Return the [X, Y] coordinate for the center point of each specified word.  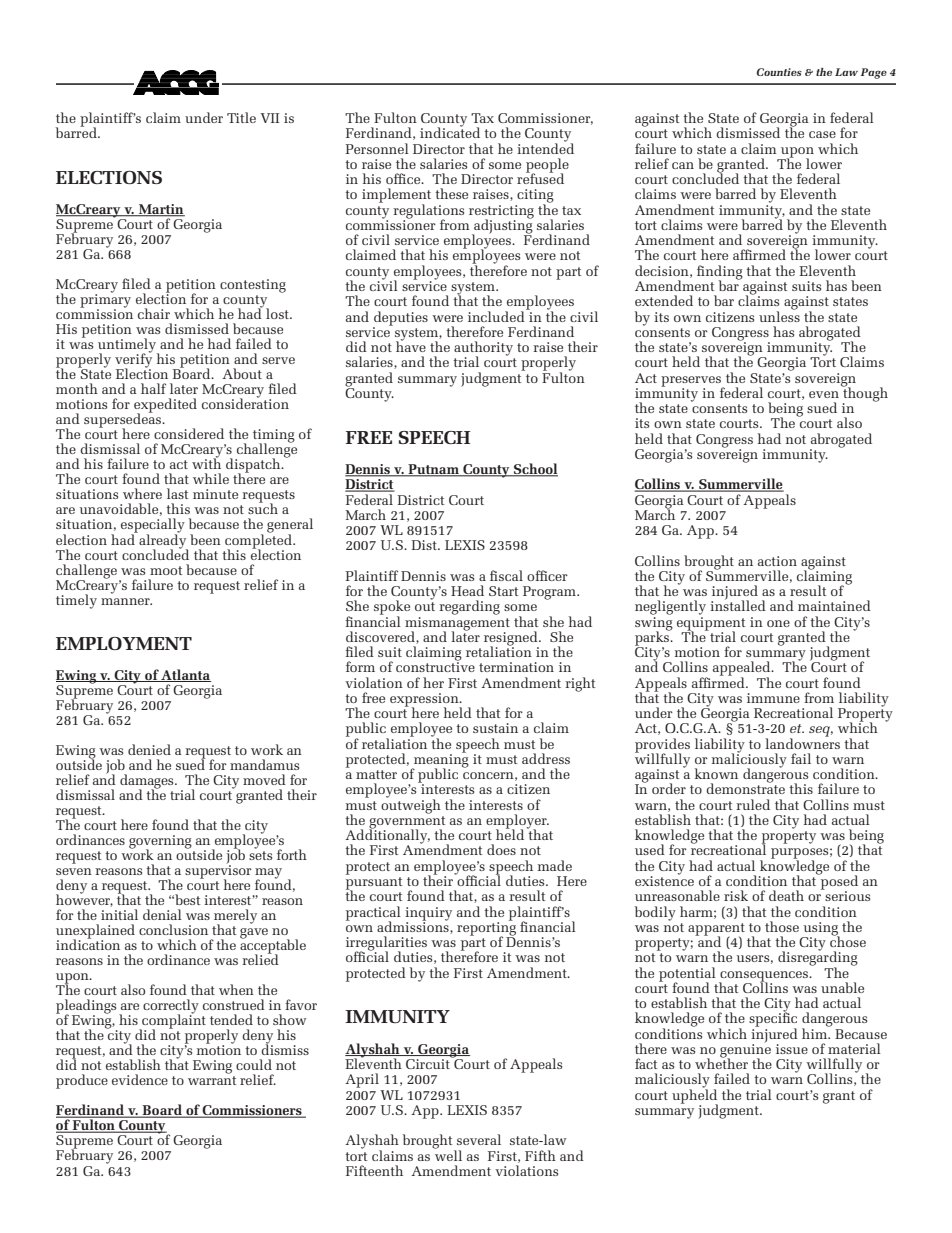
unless [779, 315]
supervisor [218, 872]
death [786, 895]
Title [241, 117]
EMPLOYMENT [124, 643]
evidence [140, 1079]
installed [738, 604]
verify [133, 360]
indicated [450, 131]
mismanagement [457, 623]
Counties [779, 72]
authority [483, 349]
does [501, 849]
